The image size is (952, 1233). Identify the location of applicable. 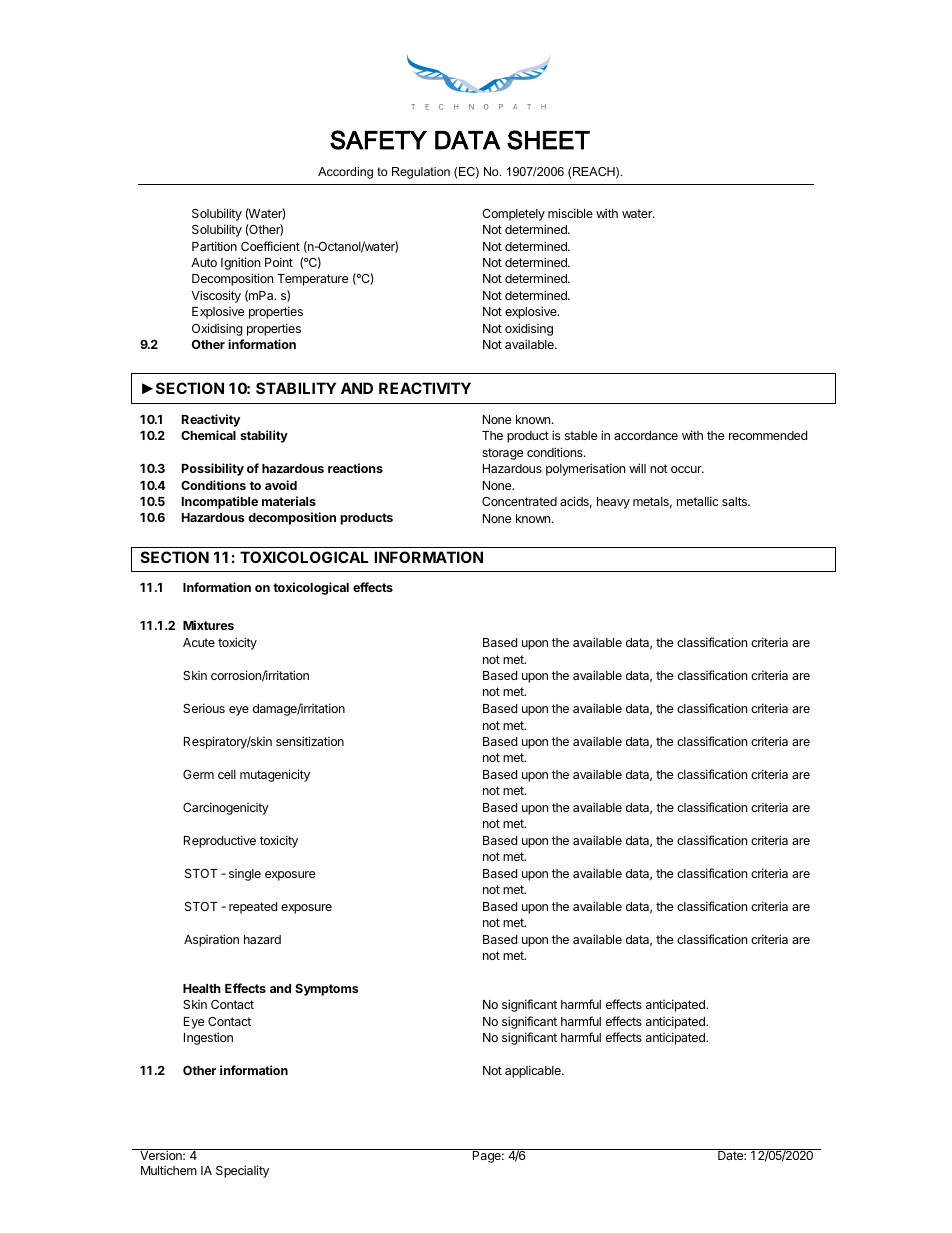
(534, 1071).
